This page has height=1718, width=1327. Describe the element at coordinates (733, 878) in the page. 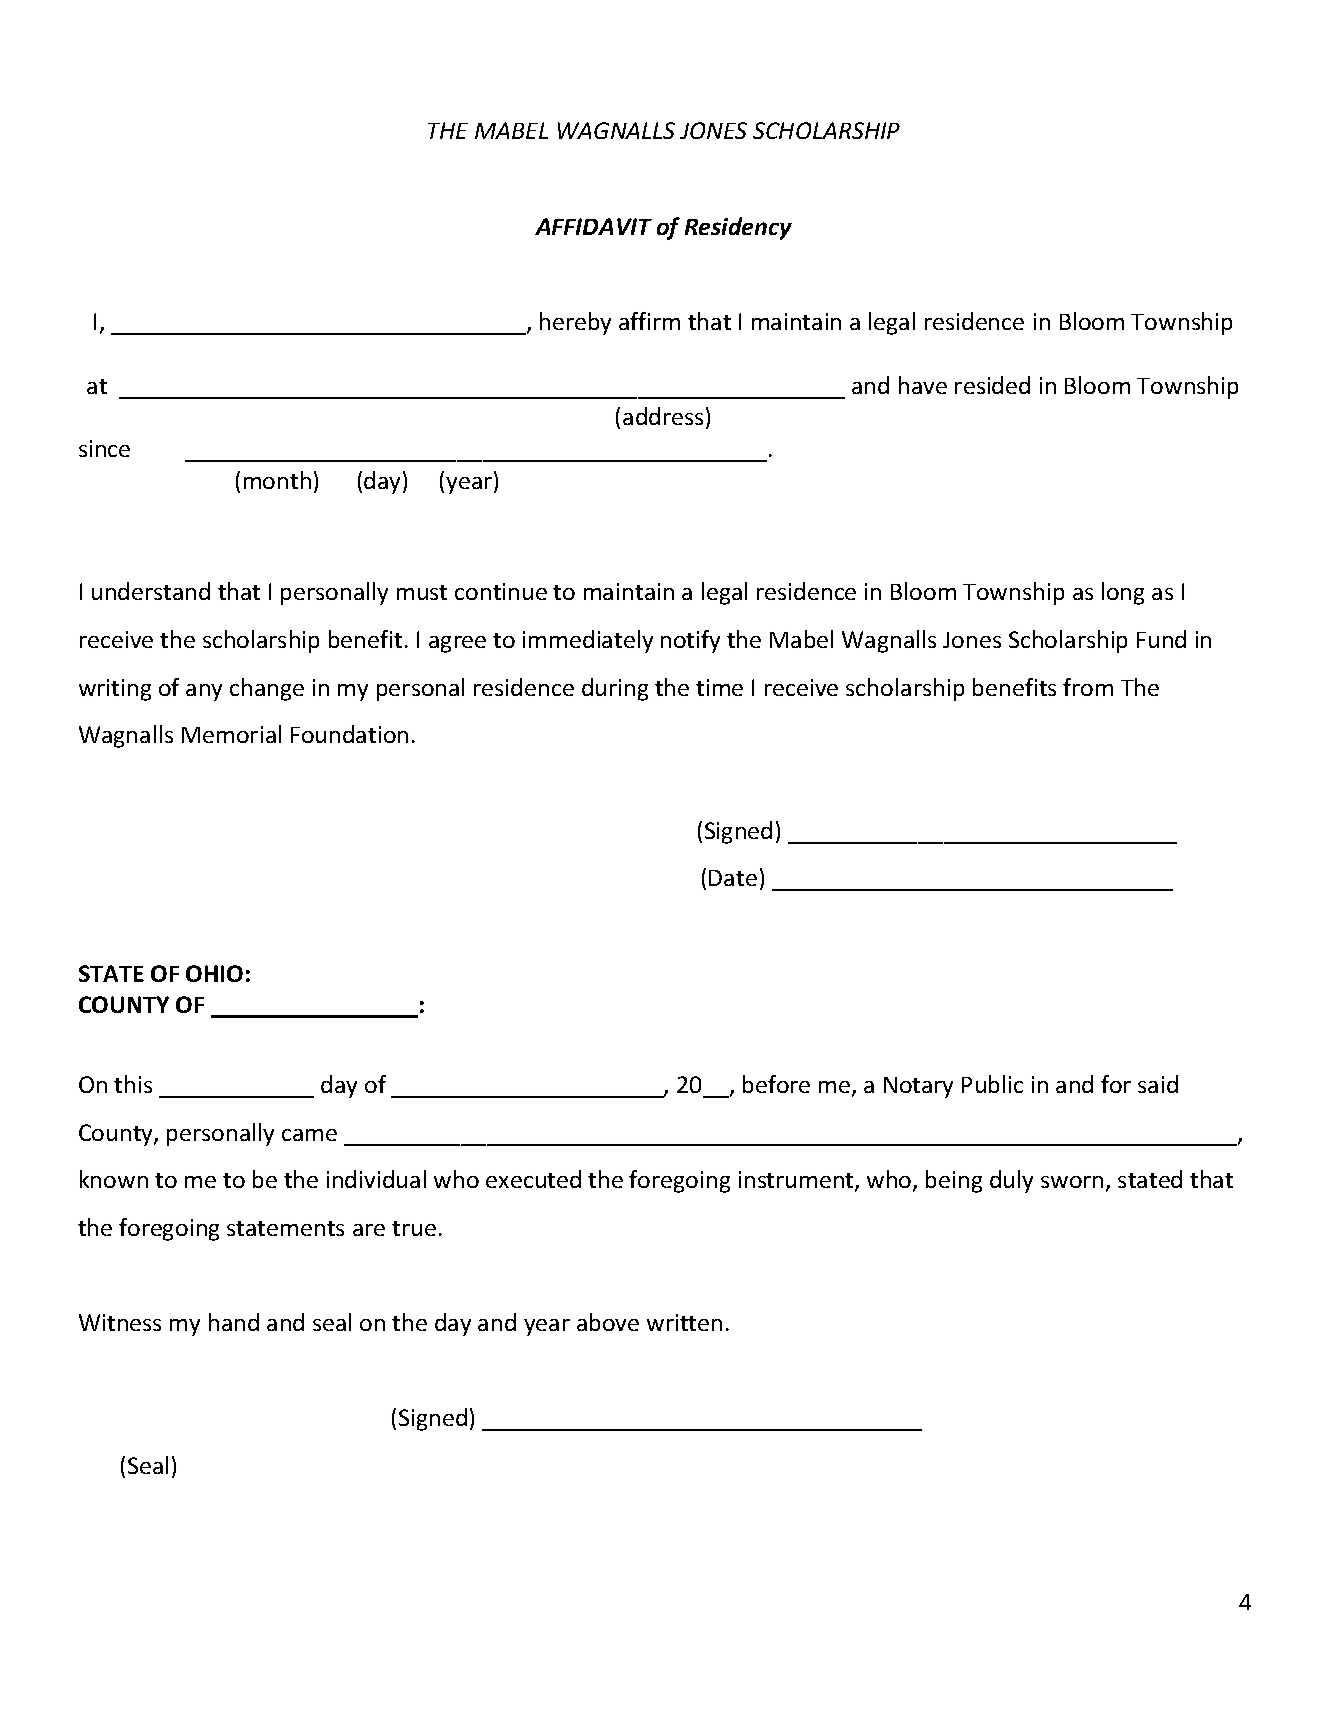

I see `Date` at that location.
